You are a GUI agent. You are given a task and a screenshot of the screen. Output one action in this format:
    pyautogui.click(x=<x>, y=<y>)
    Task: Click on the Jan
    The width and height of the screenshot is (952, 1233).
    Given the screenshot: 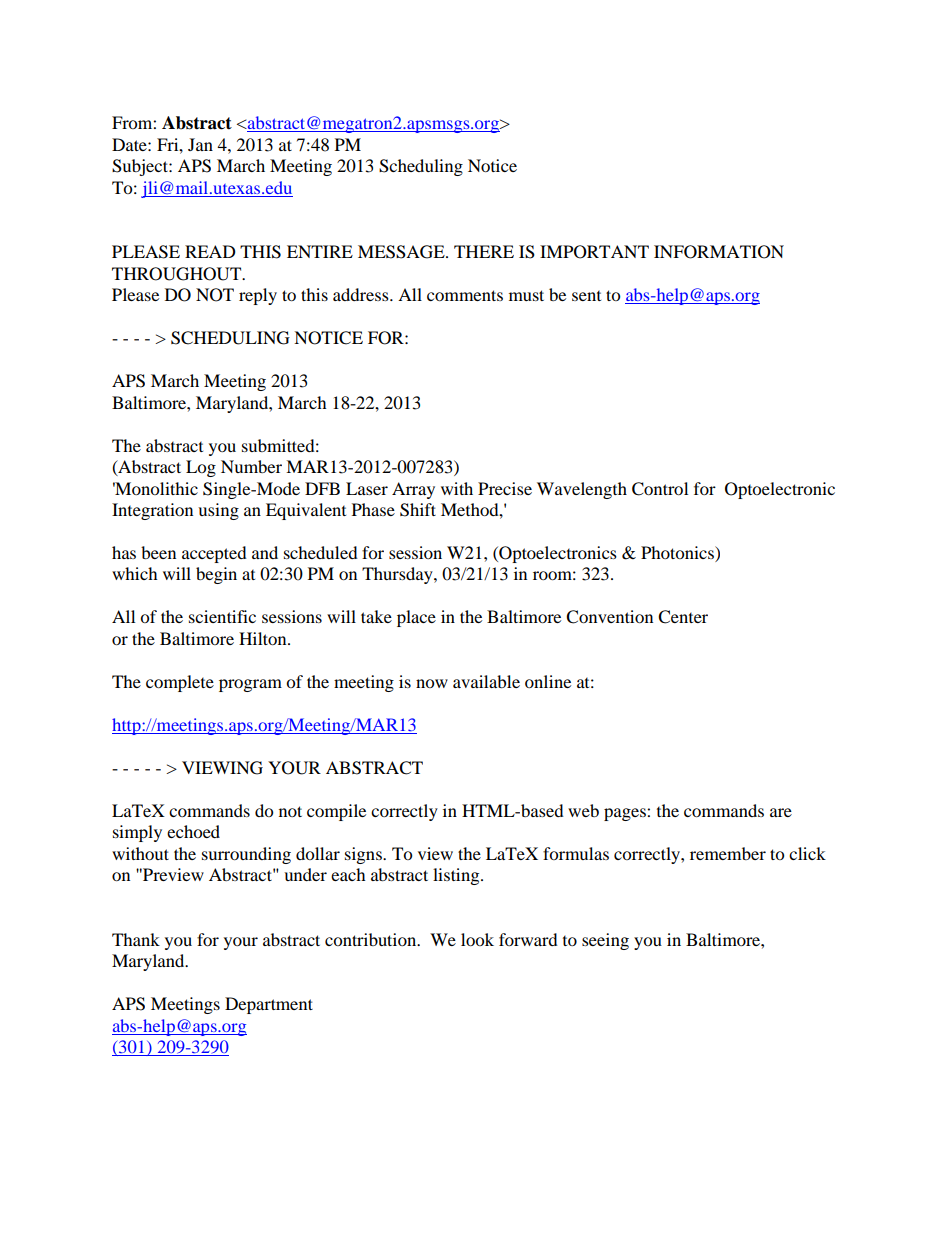 What is the action you would take?
    pyautogui.click(x=200, y=144)
